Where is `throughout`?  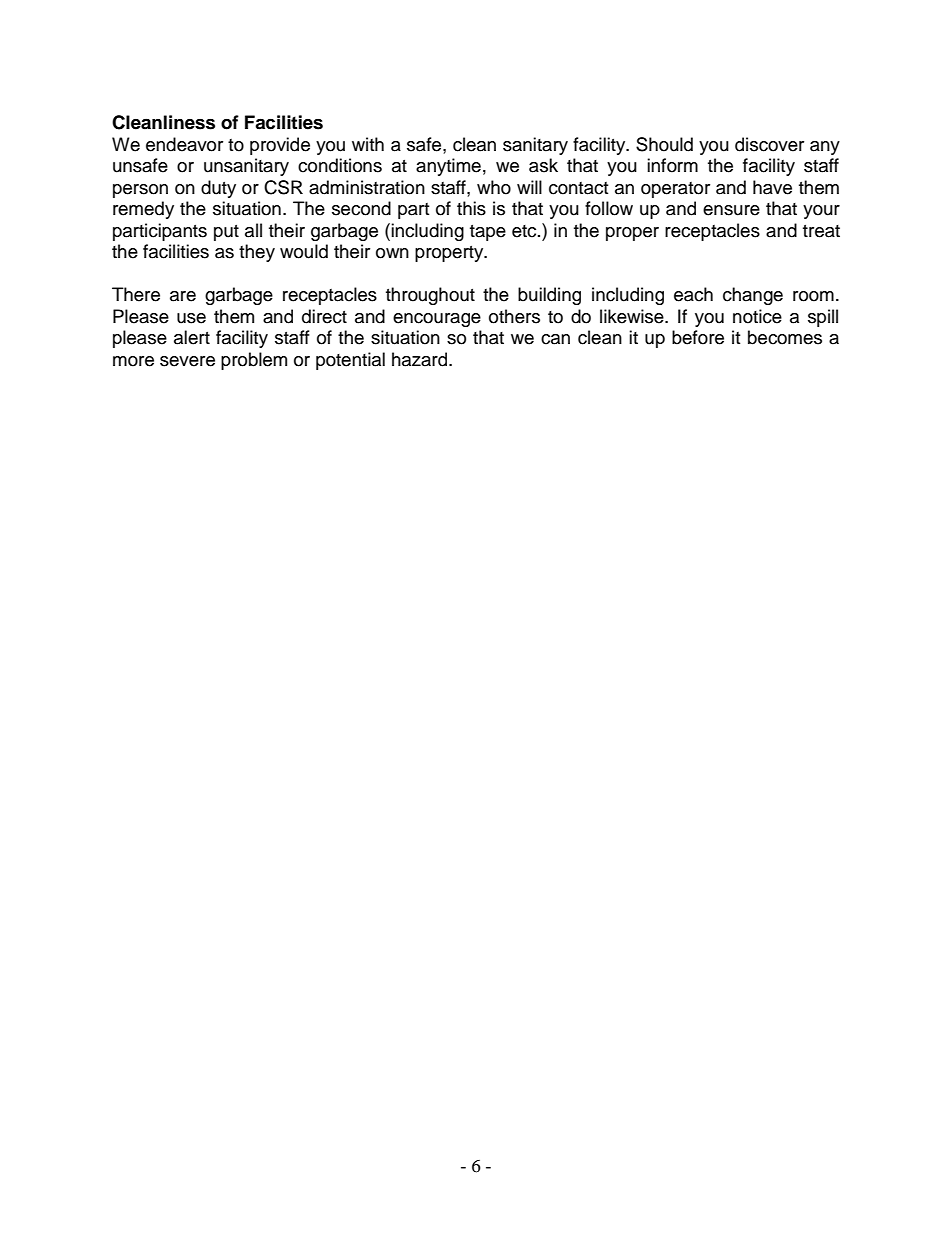 throughout is located at coordinates (430, 296).
